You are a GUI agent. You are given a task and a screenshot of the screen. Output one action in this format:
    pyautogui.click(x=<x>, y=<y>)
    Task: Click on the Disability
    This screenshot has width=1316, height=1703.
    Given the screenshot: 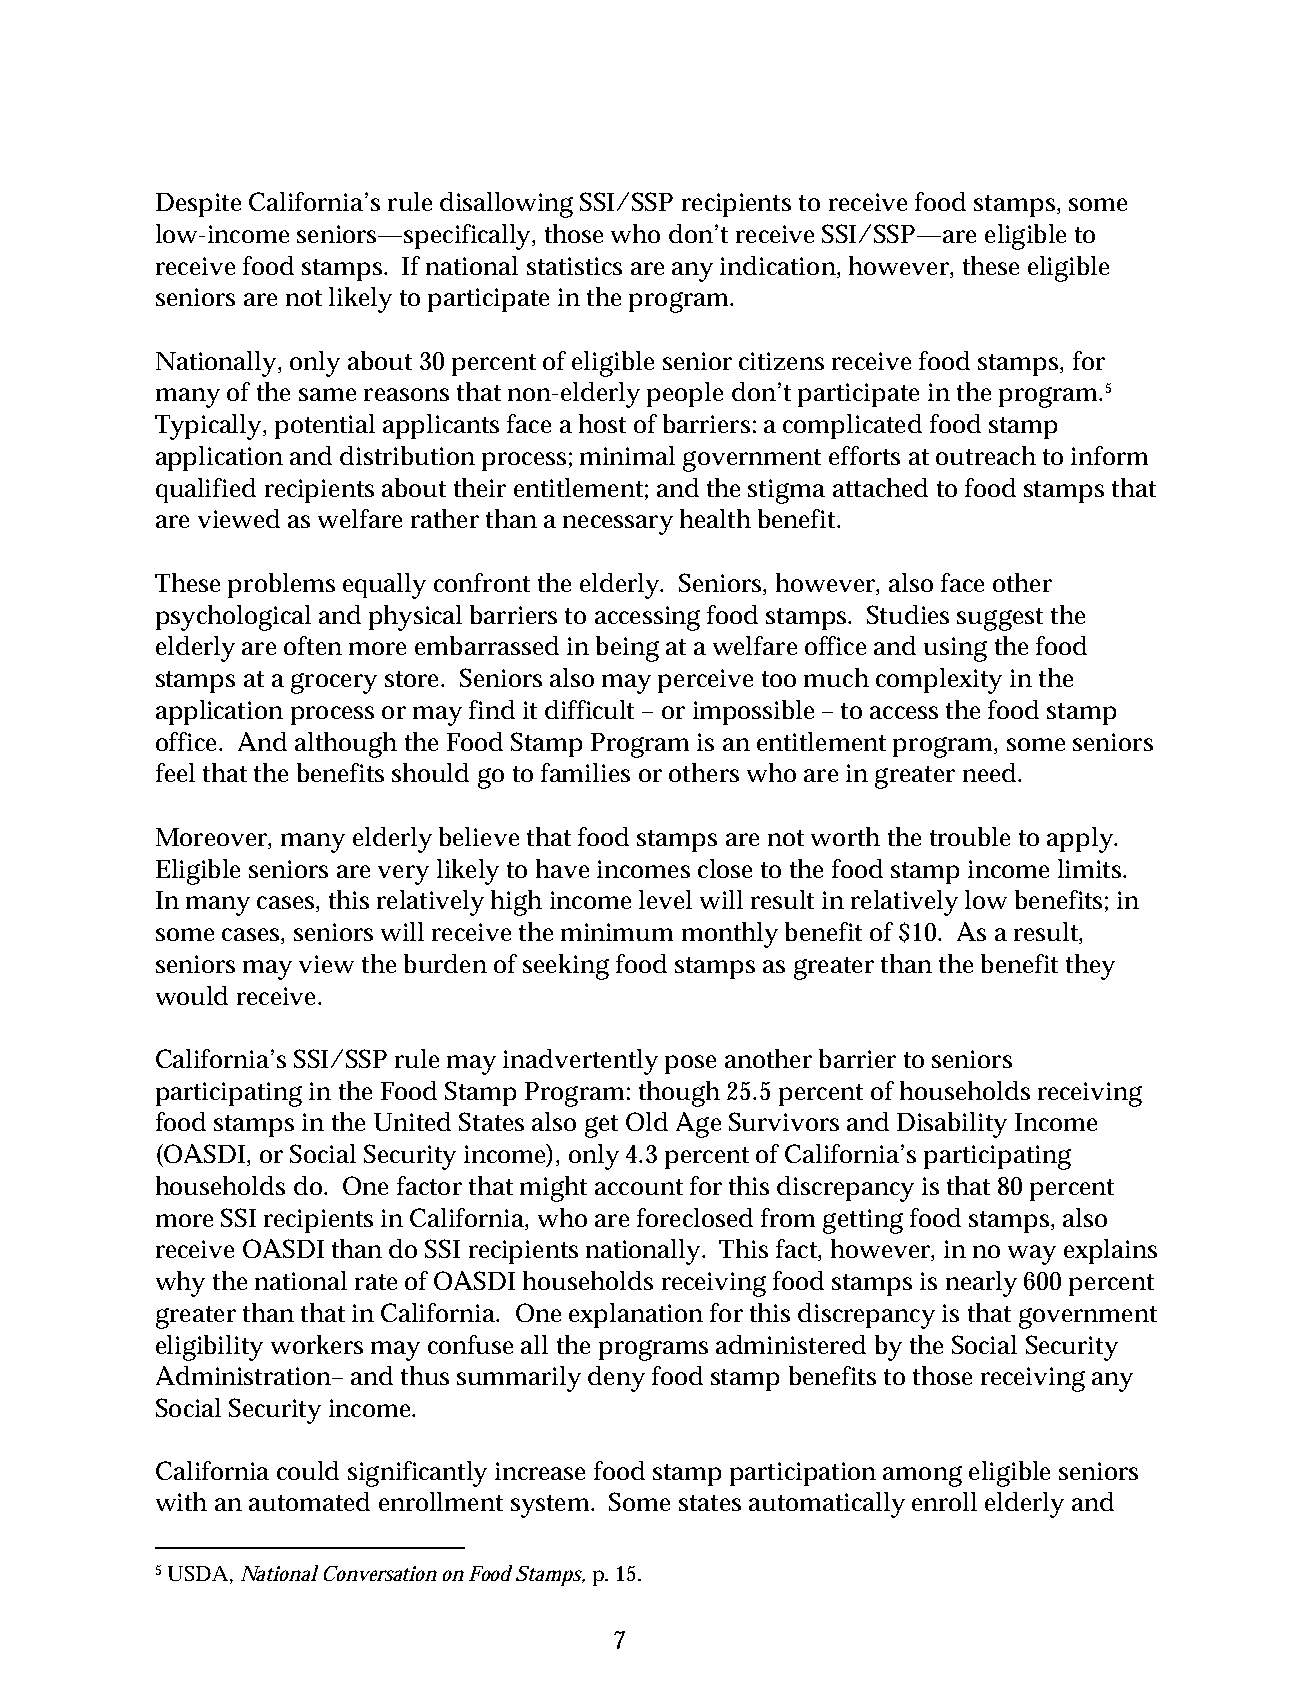 What is the action you would take?
    pyautogui.click(x=952, y=1125)
